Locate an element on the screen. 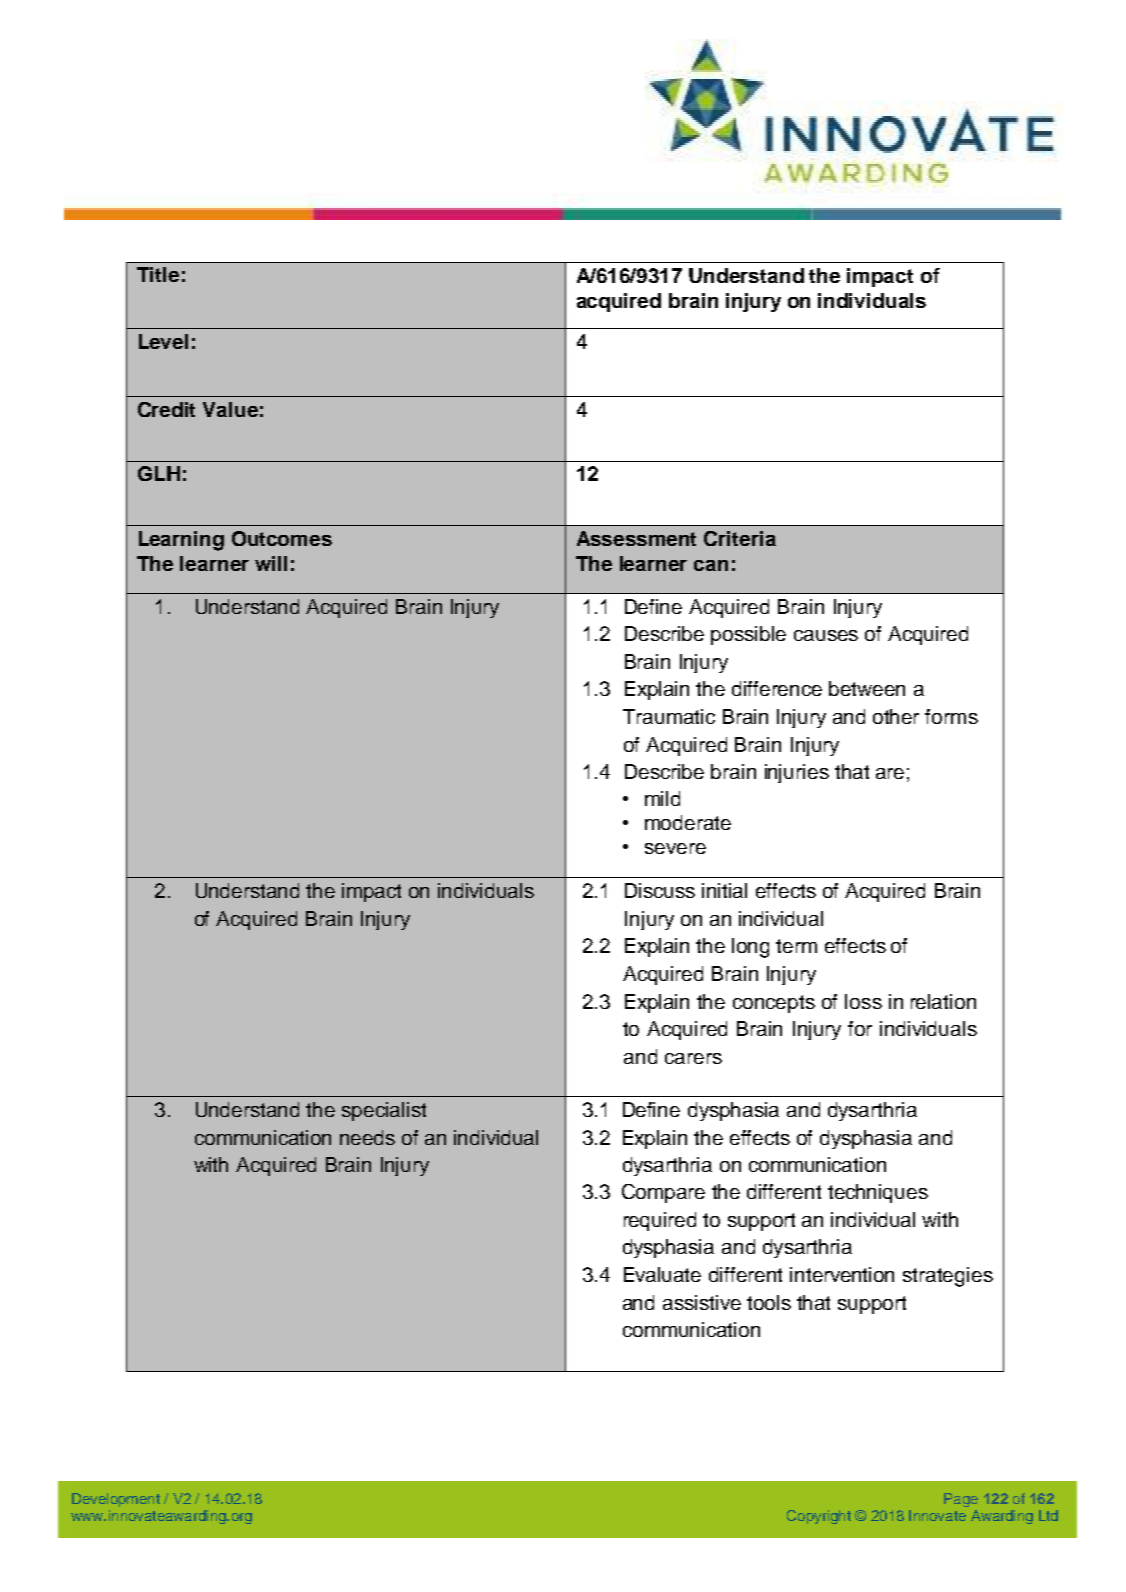 The image size is (1126, 1592). specialist is located at coordinates (384, 1111).
